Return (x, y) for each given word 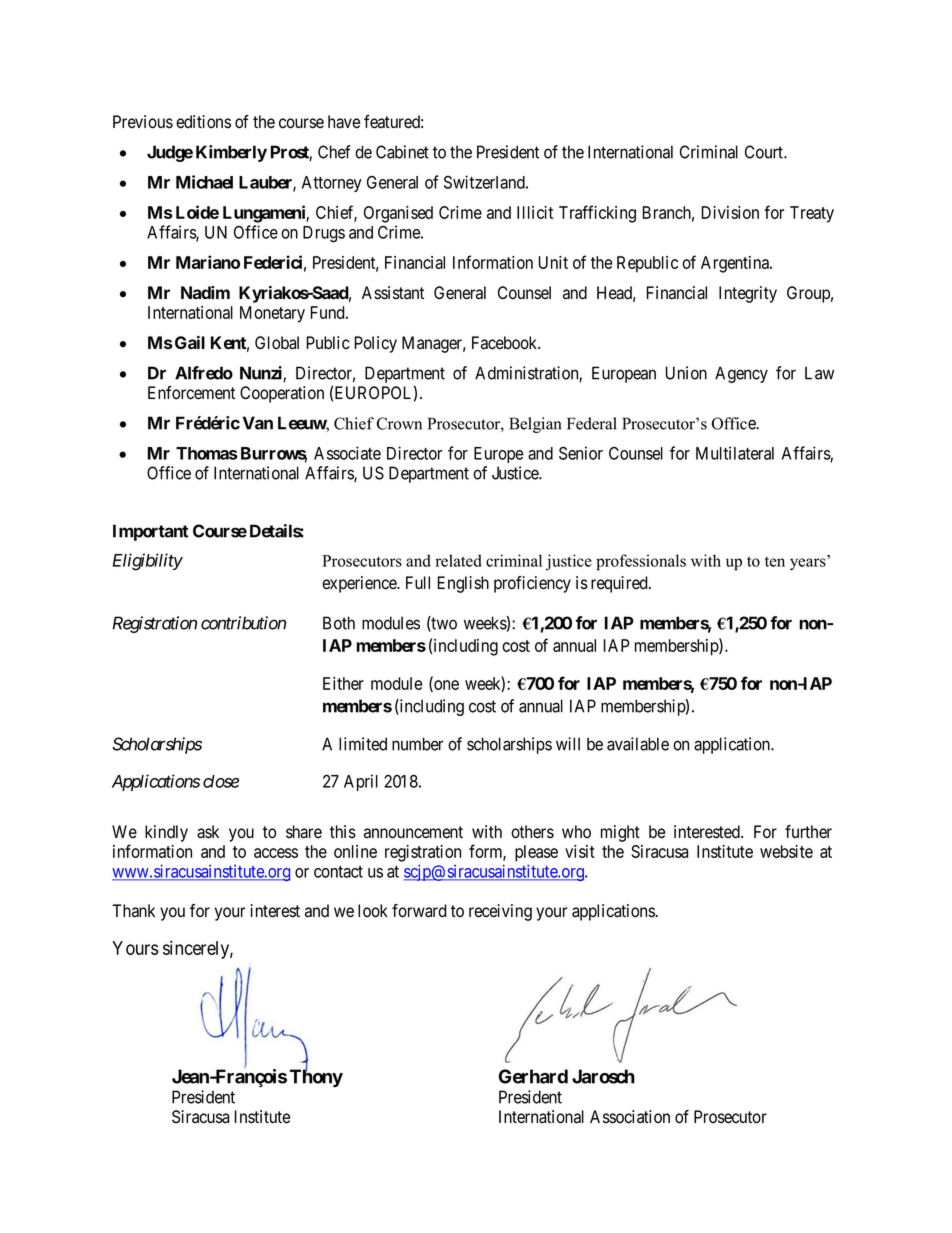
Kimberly (231, 153)
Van (258, 423)
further (808, 832)
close (221, 781)
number (418, 744)
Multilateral (735, 453)
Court (765, 152)
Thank (133, 911)
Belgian (535, 425)
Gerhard (533, 1076)
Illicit (535, 212)
